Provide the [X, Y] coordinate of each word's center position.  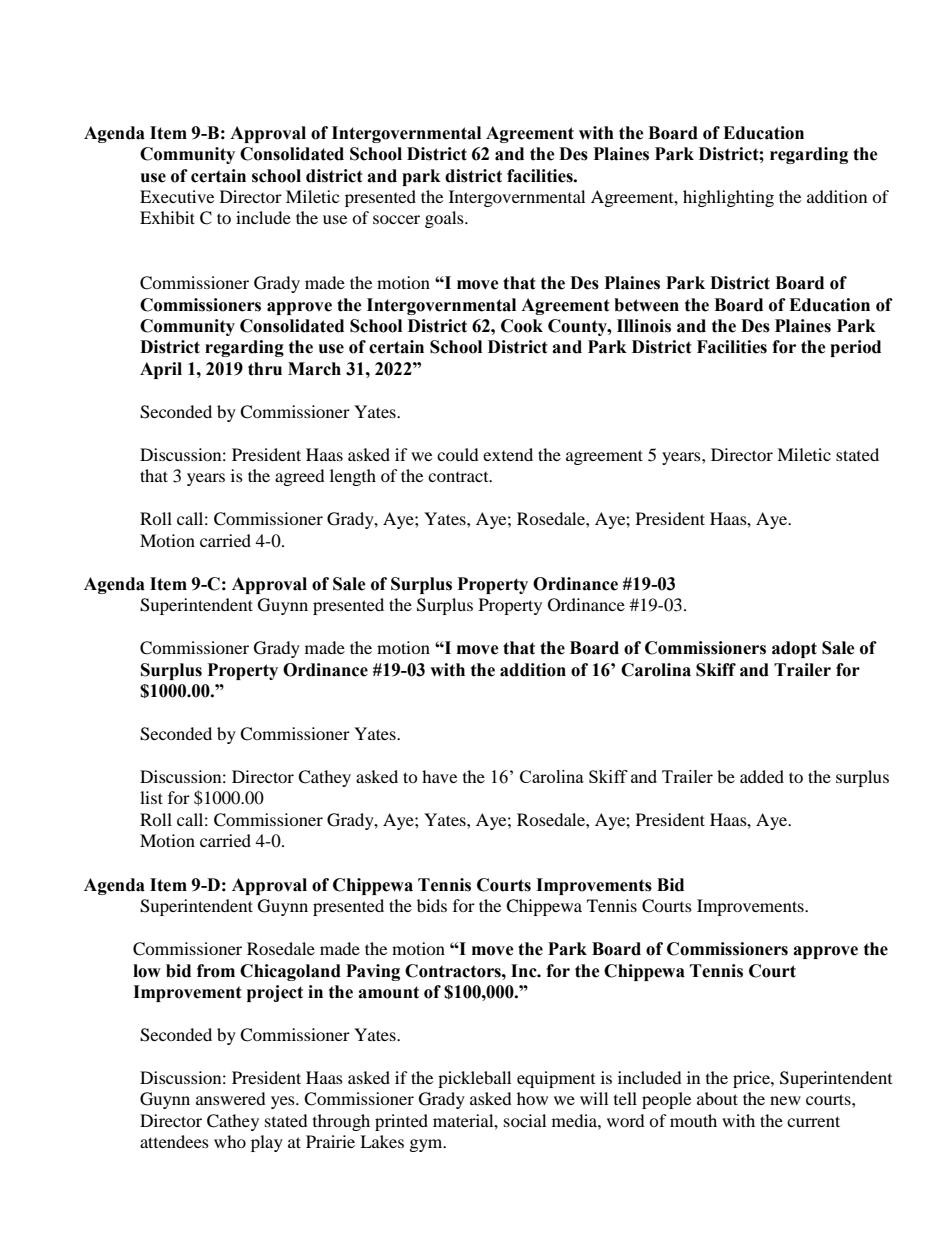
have [439, 776]
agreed [300, 477]
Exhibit [167, 217]
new [785, 1100]
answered [231, 1098]
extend [508, 454]
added [762, 776]
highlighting [728, 198]
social [525, 1120]
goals [445, 219]
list [151, 797]
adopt [794, 649]
